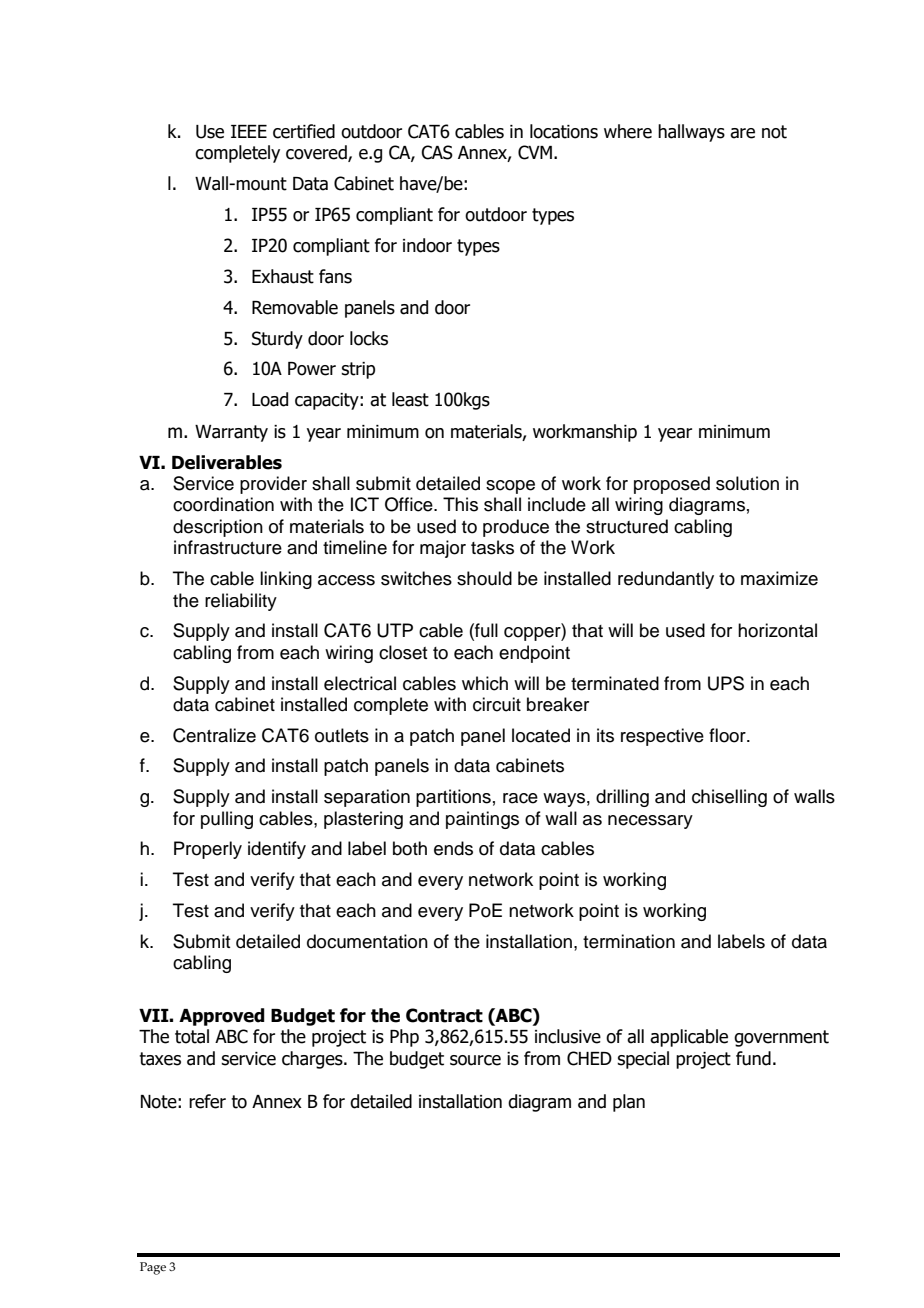 This screenshot has width=924, height=1308. Describe the element at coordinates (249, 131) in the screenshot. I see `IEEE` at that location.
